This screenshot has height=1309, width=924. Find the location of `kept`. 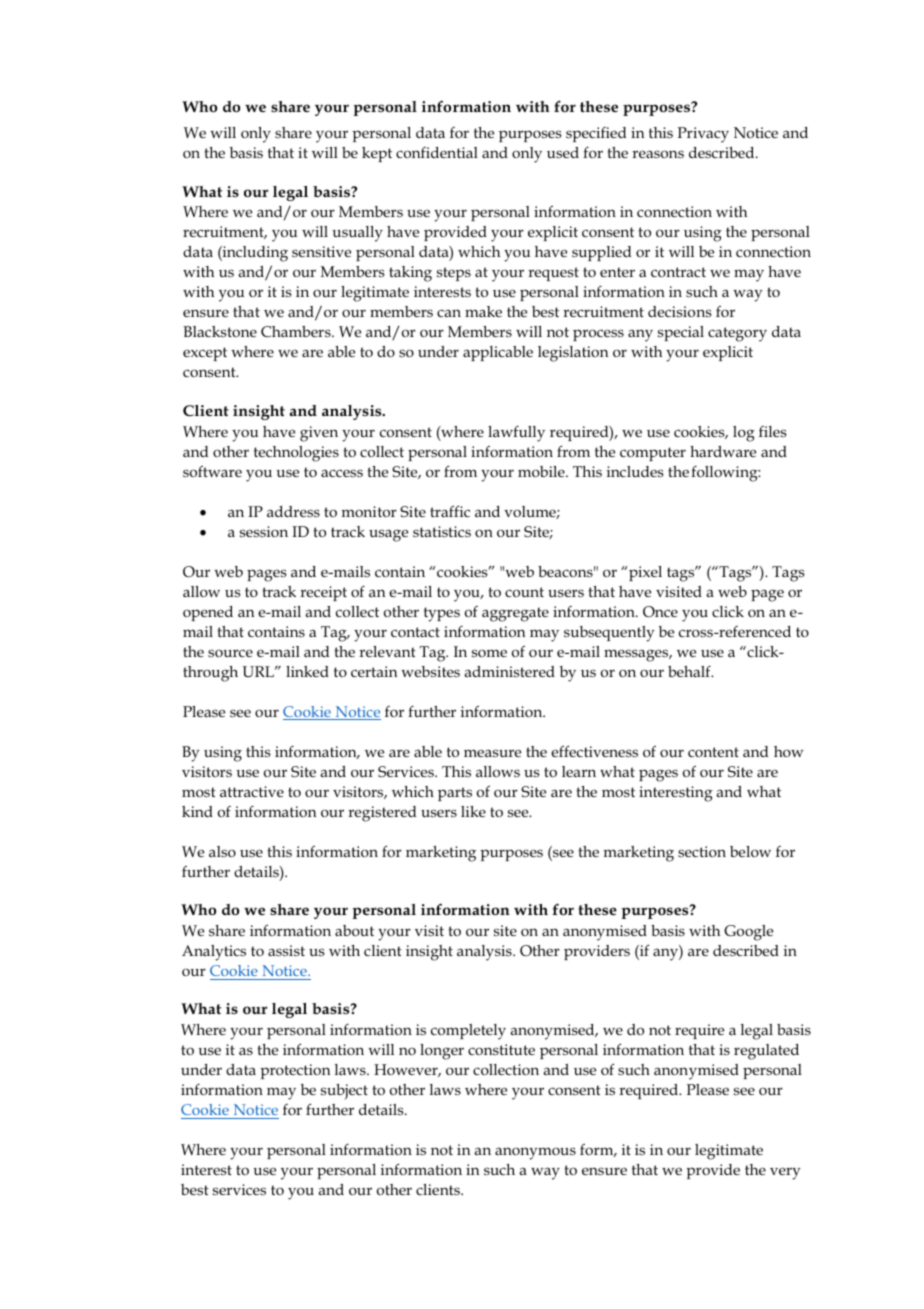

kept is located at coordinates (377, 154).
